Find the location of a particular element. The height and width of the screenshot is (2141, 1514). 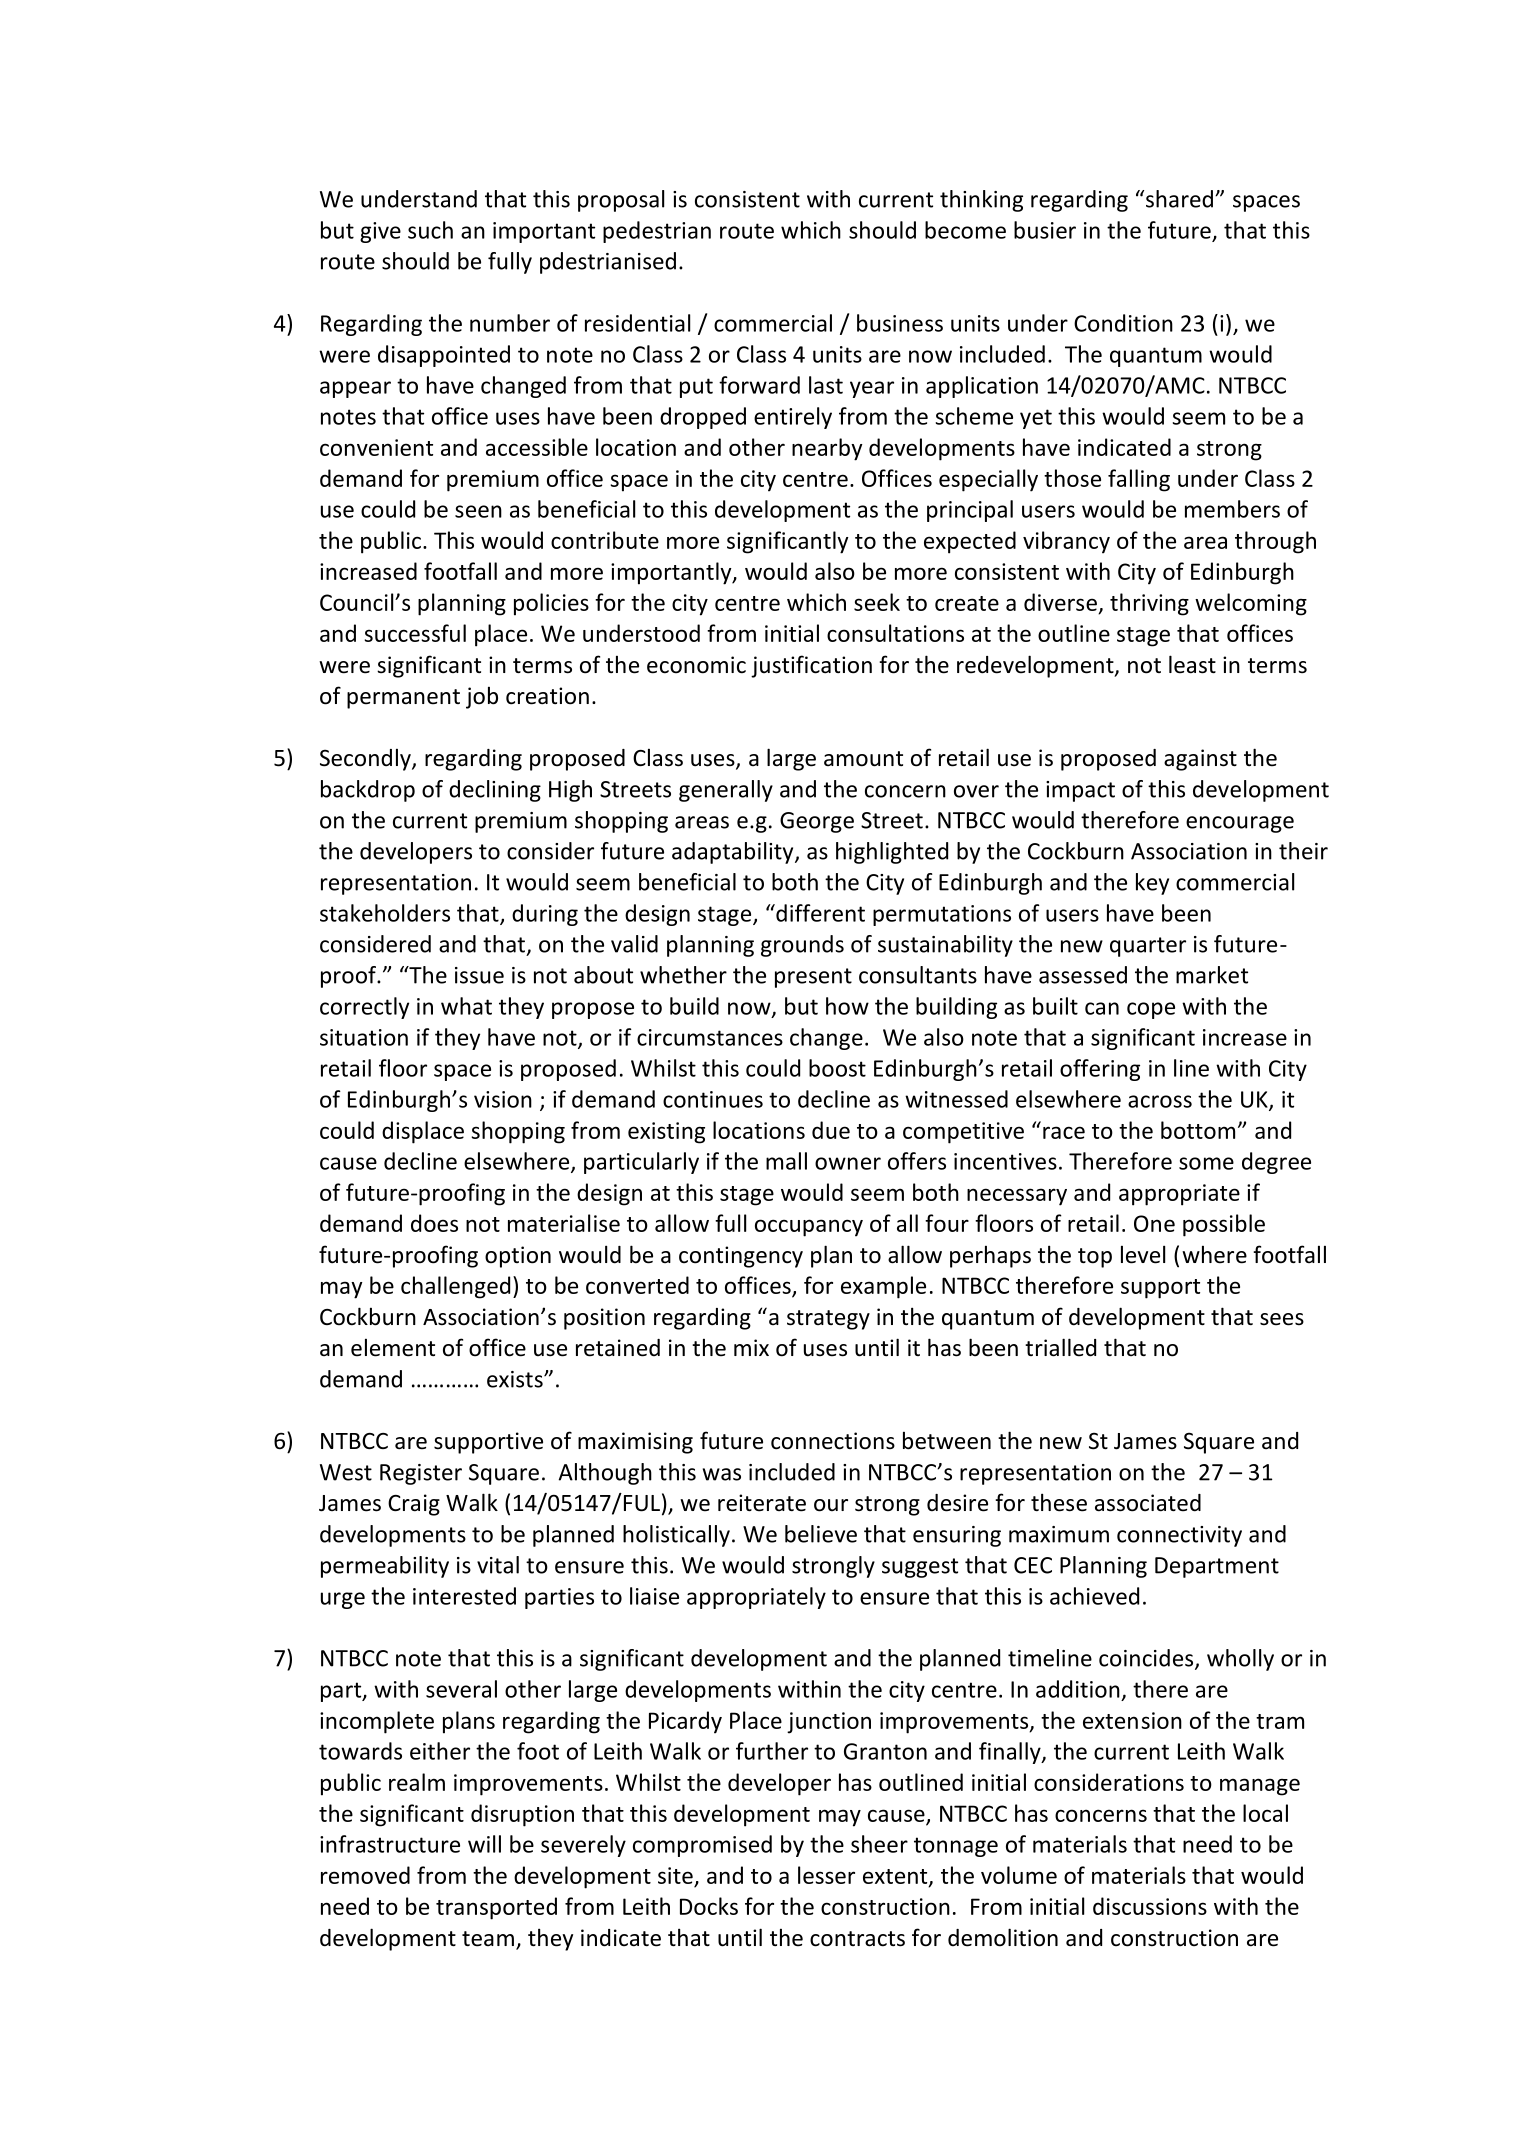

vision is located at coordinates (503, 1099).
